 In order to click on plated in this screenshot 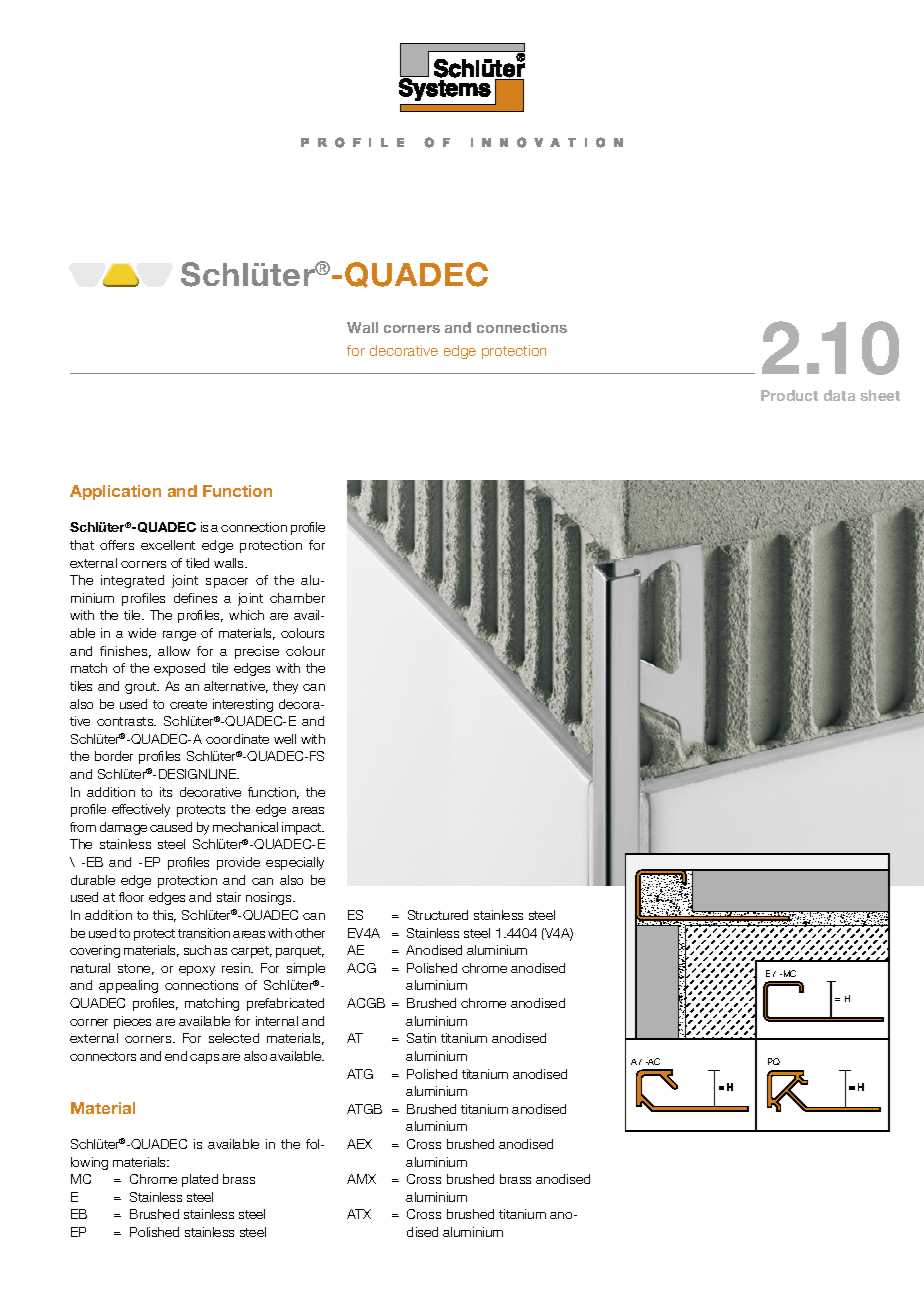, I will do `click(200, 1180)`.
